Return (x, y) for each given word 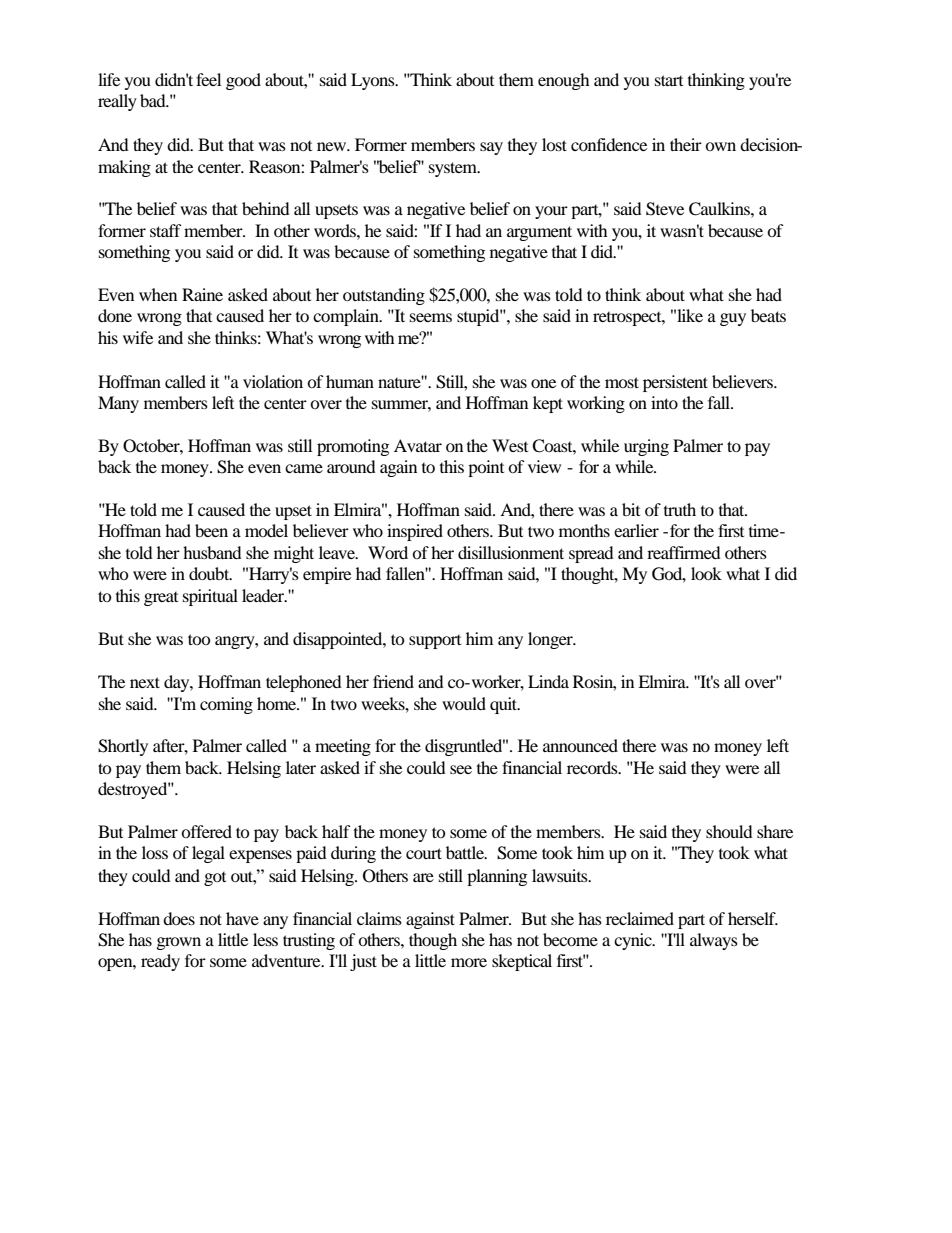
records (593, 767)
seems (431, 317)
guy (733, 319)
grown (179, 943)
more (469, 962)
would (464, 703)
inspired (415, 532)
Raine (202, 294)
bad (154, 100)
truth (680, 509)
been (211, 530)
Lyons (374, 81)
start (669, 80)
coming (226, 705)
